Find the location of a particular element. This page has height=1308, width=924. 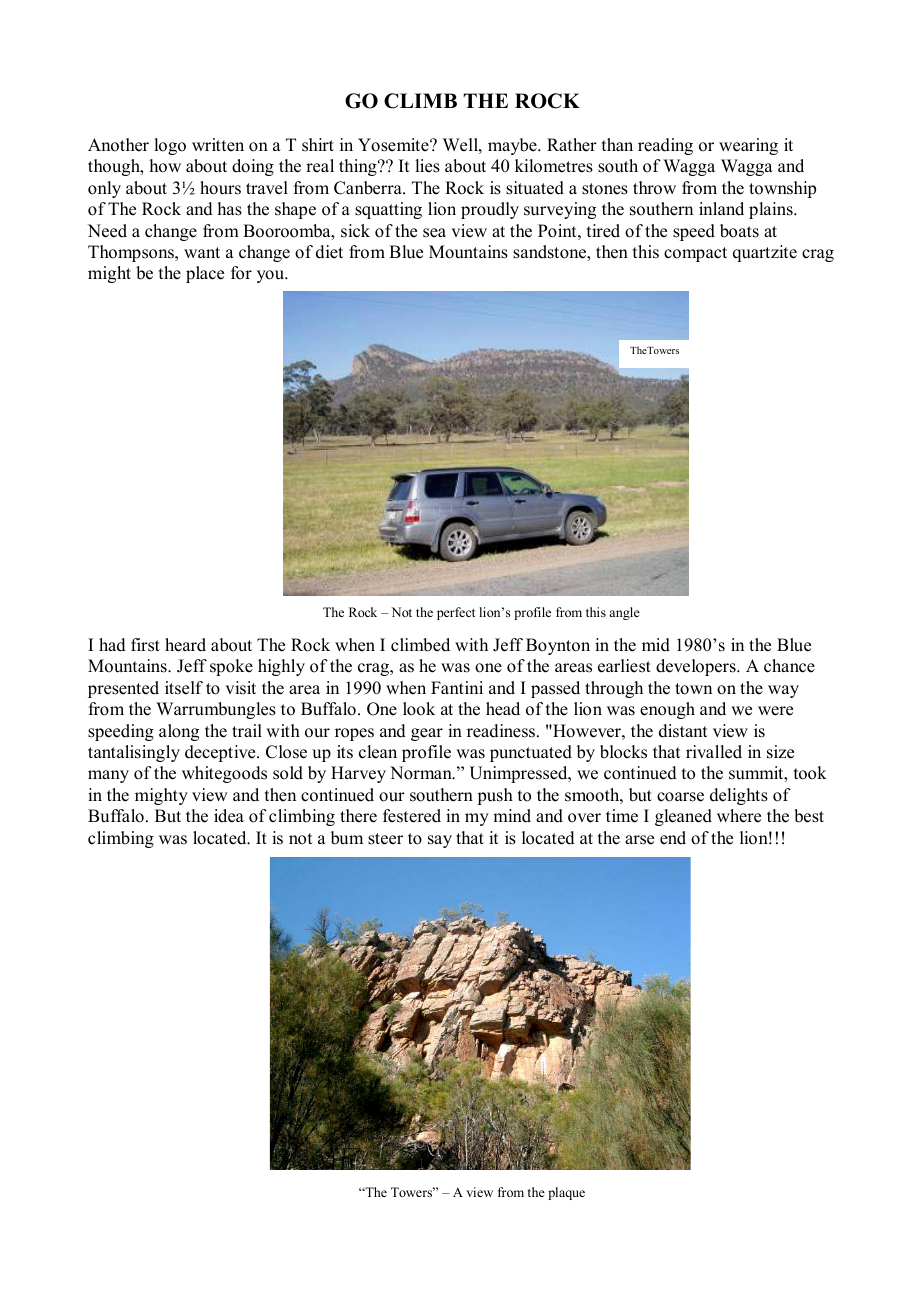

where is located at coordinates (739, 816).
